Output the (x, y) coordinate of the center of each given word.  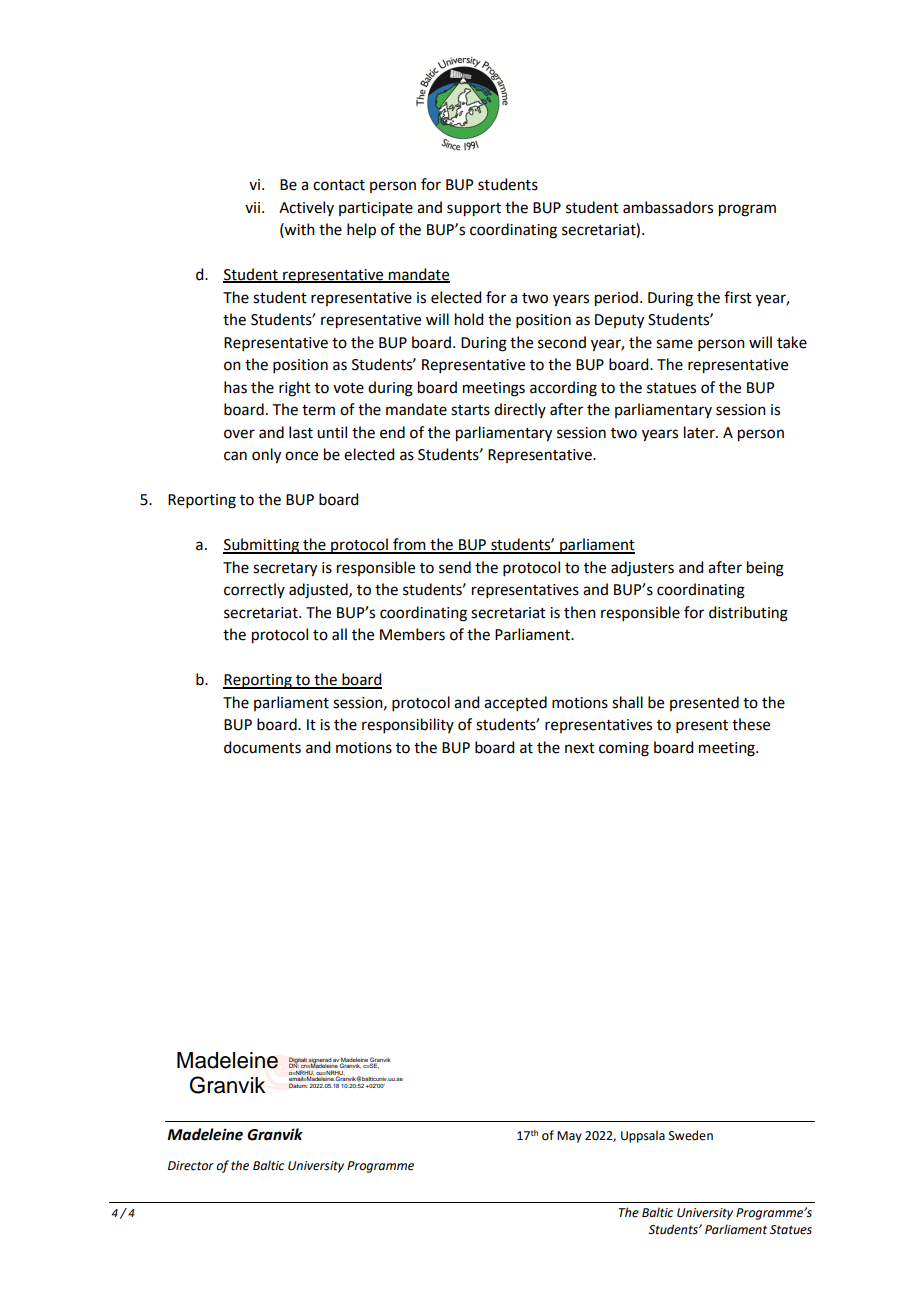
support (474, 210)
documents (262, 747)
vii (254, 207)
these (751, 724)
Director (191, 1166)
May (569, 1137)
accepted (515, 703)
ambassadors (668, 207)
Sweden (691, 1135)
